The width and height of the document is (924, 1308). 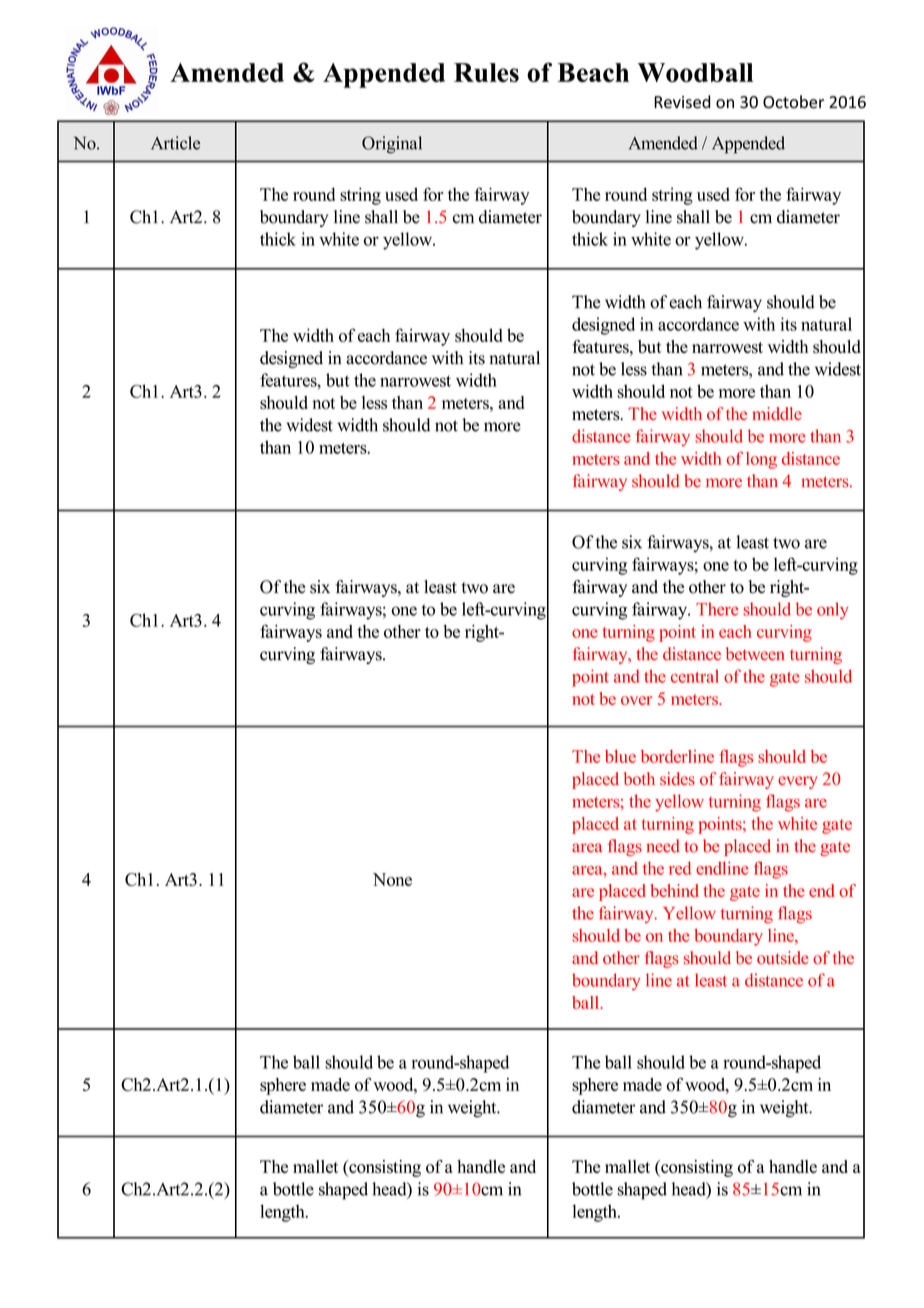 I want to click on red, so click(x=680, y=868).
